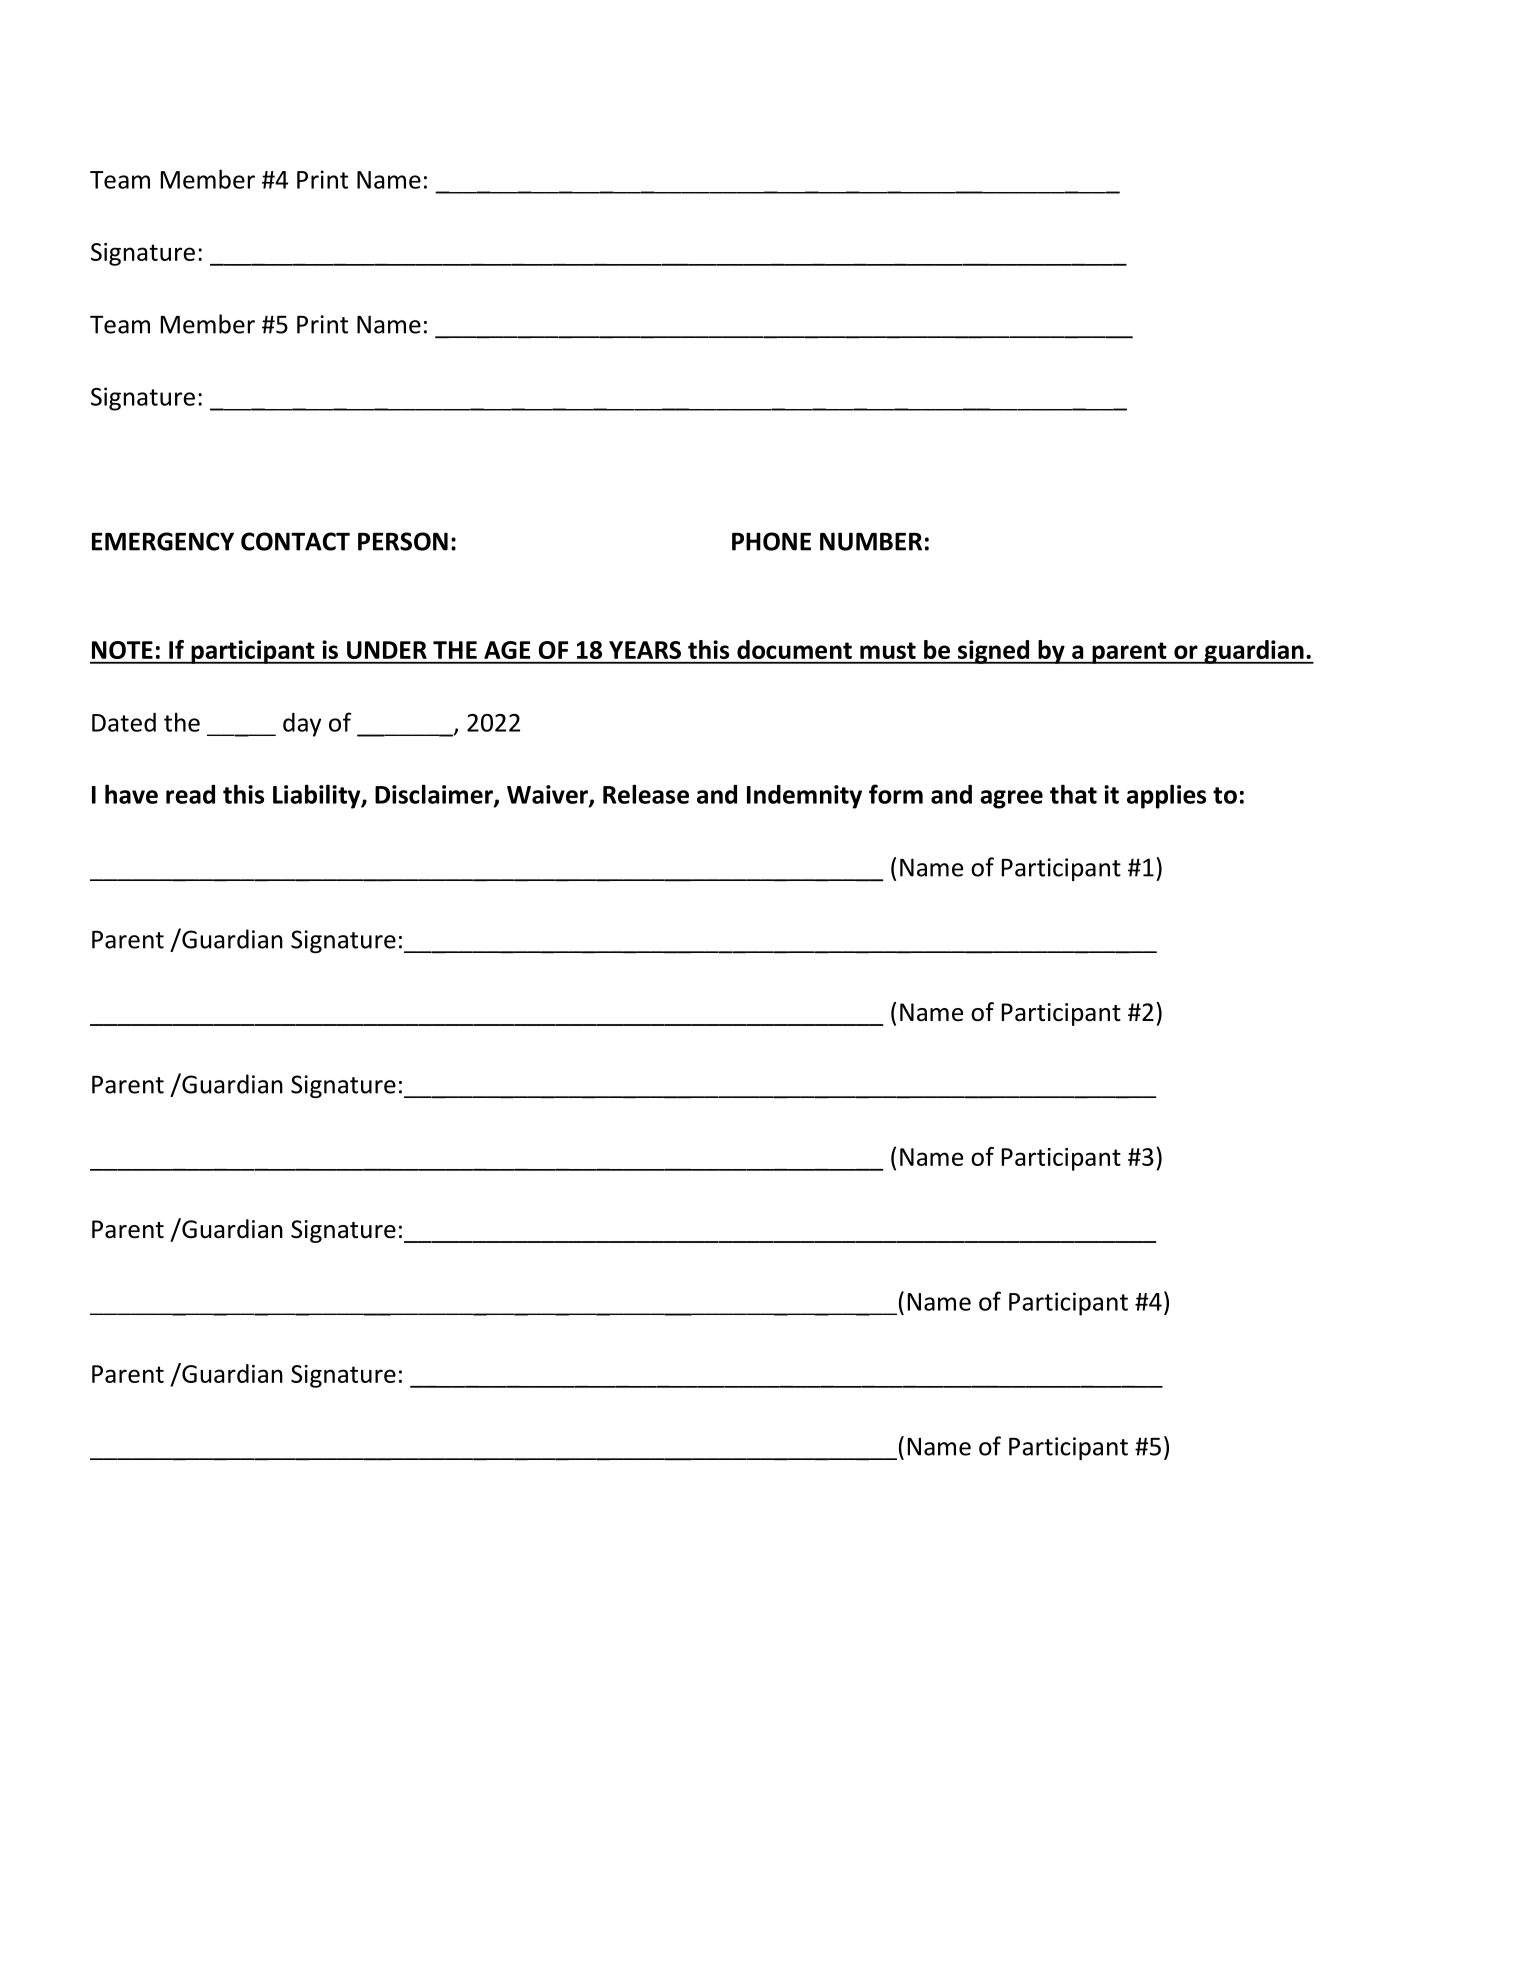  Describe the element at coordinates (403, 541) in the screenshot. I see `PERSON` at that location.
